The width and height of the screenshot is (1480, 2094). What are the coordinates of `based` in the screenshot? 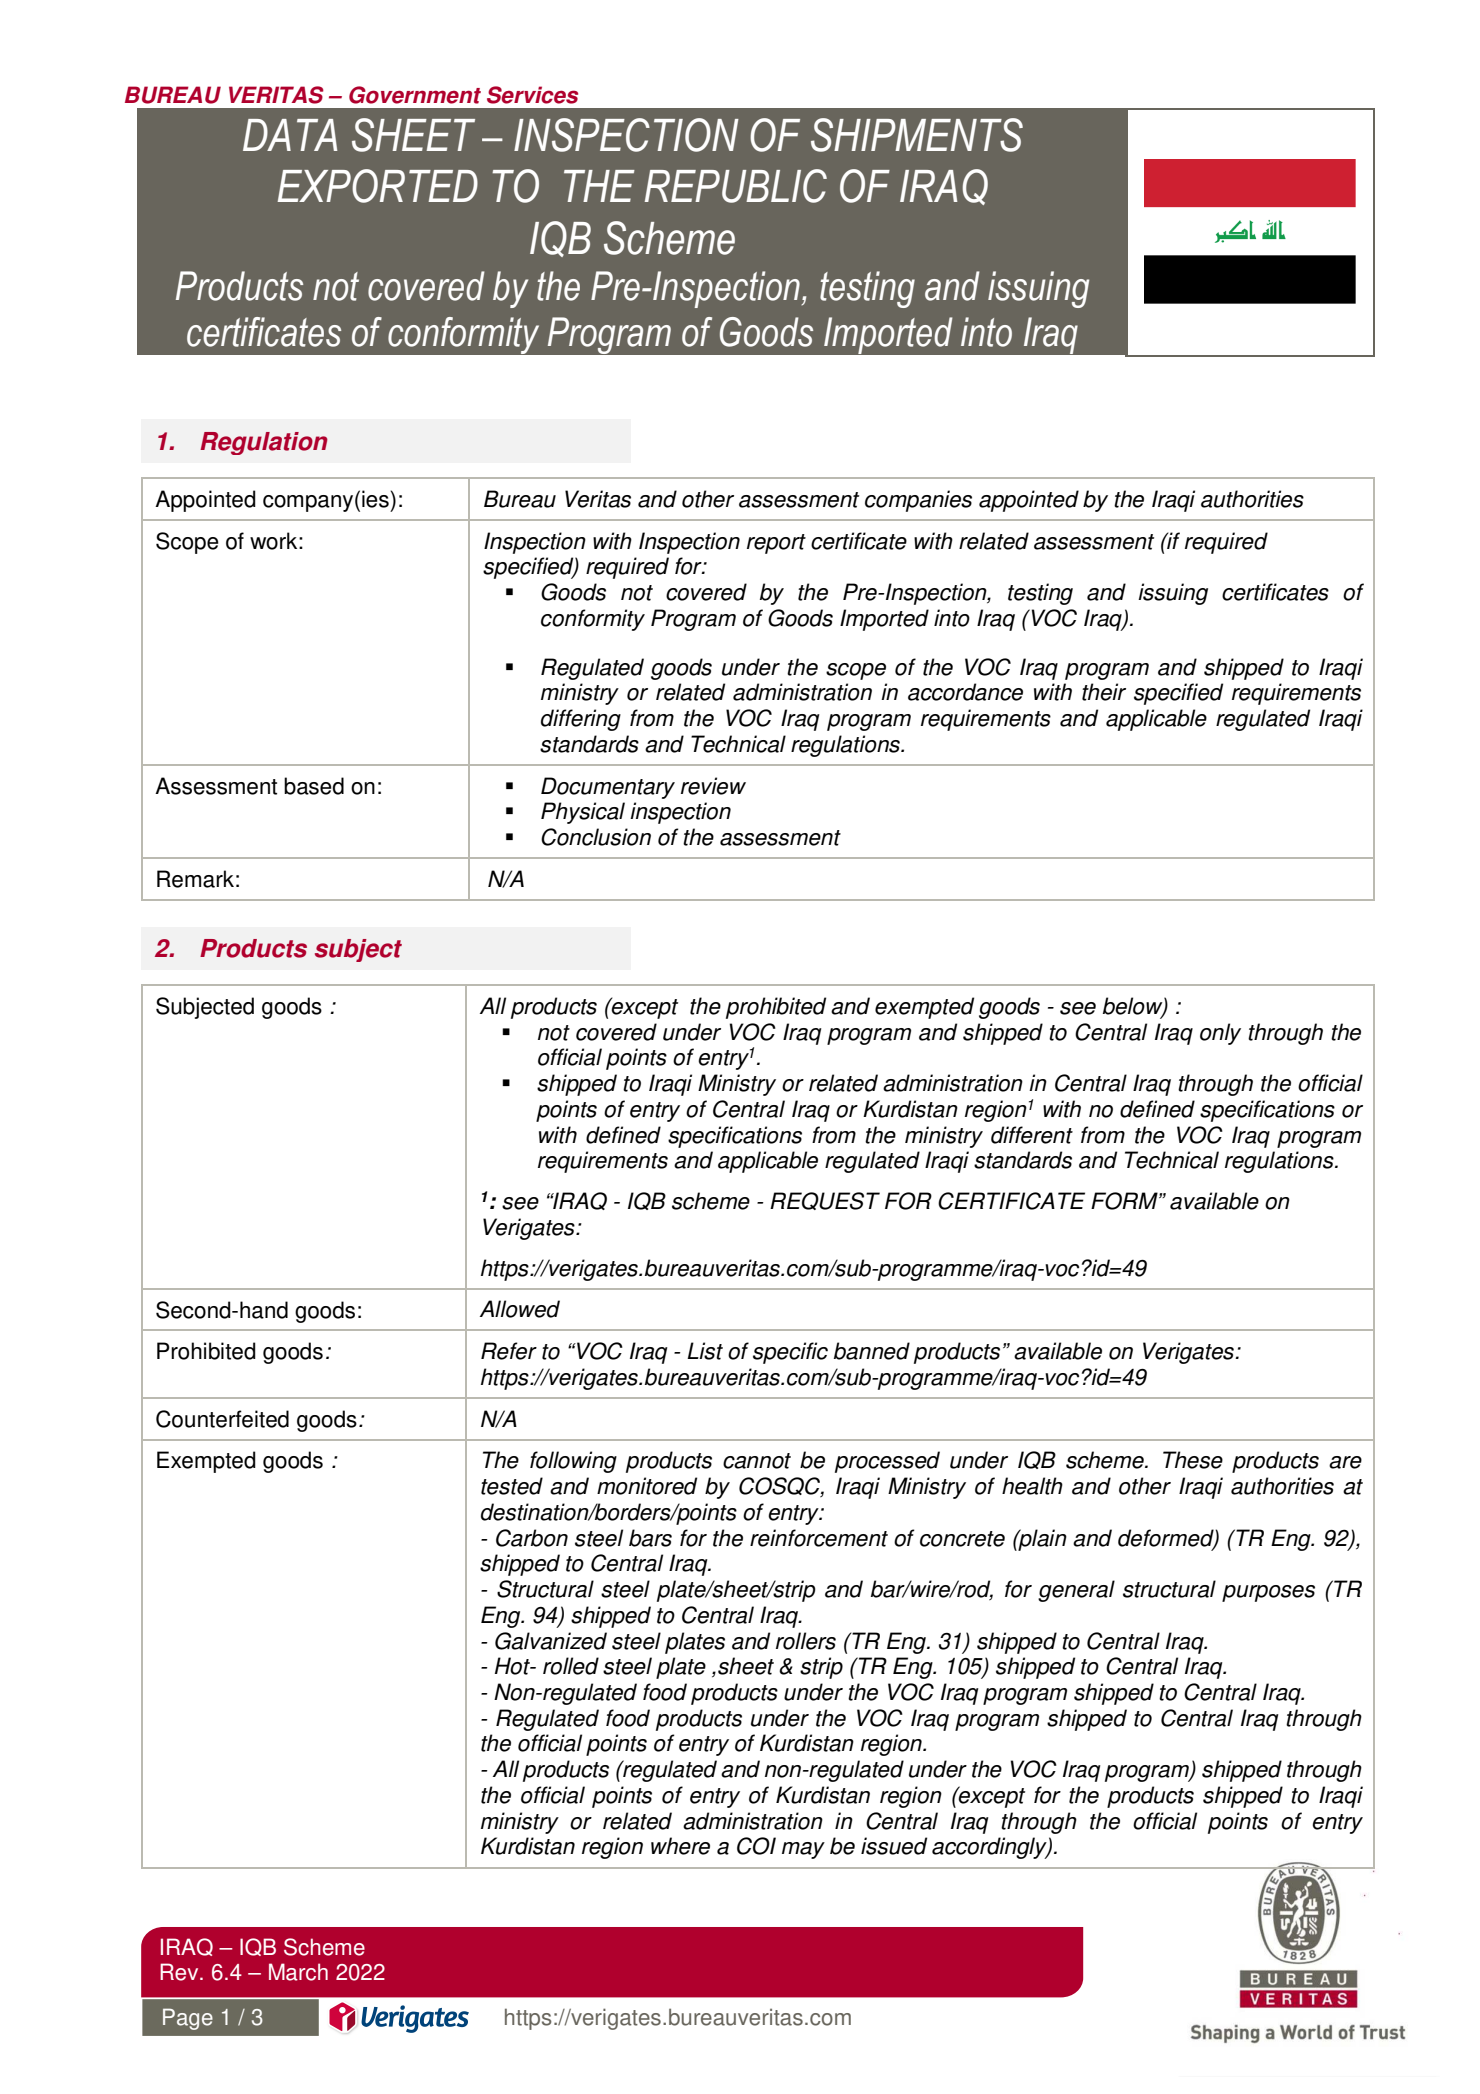 It's located at (314, 786).
